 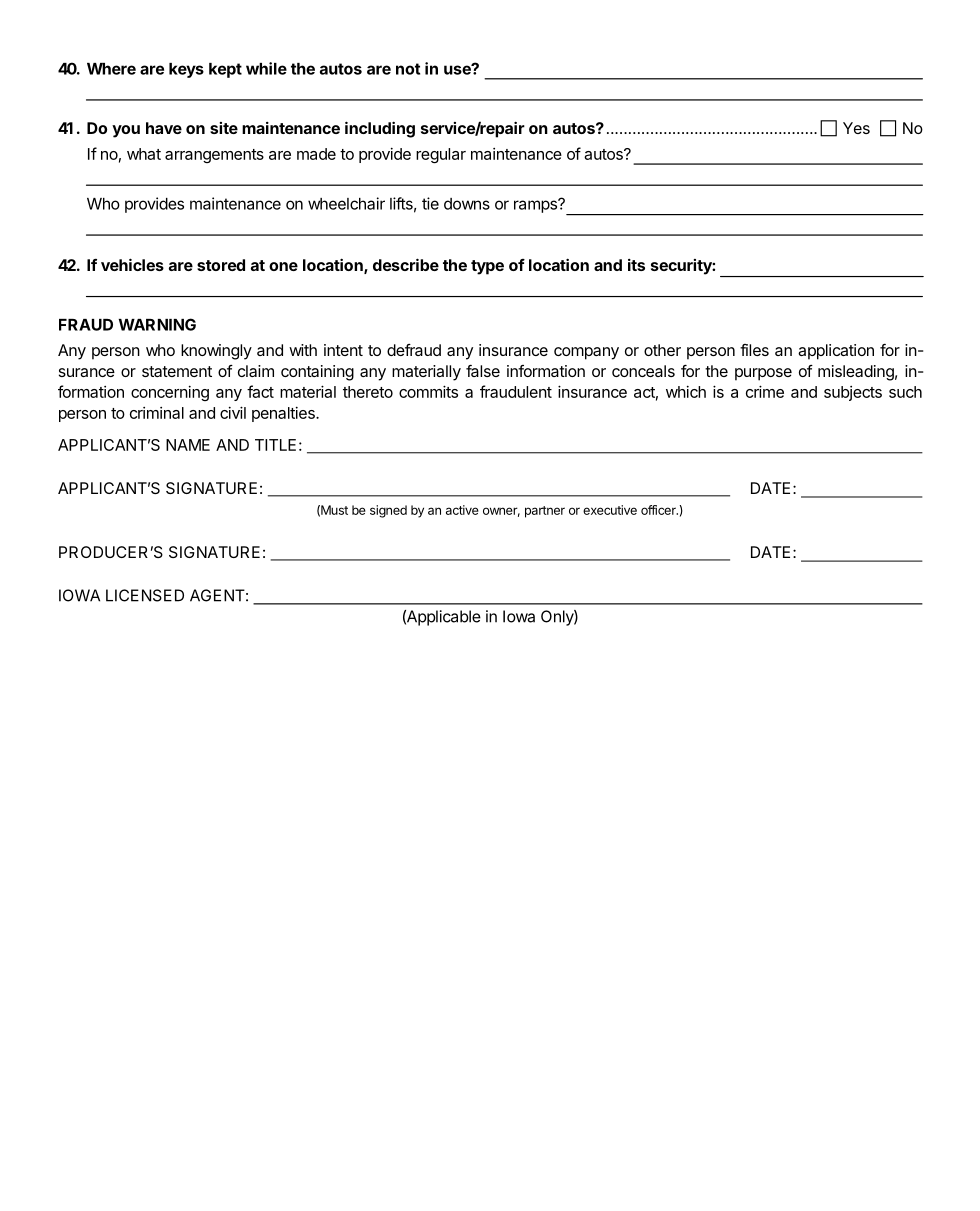 What do you see at coordinates (408, 69) in the screenshot?
I see `not` at bounding box center [408, 69].
